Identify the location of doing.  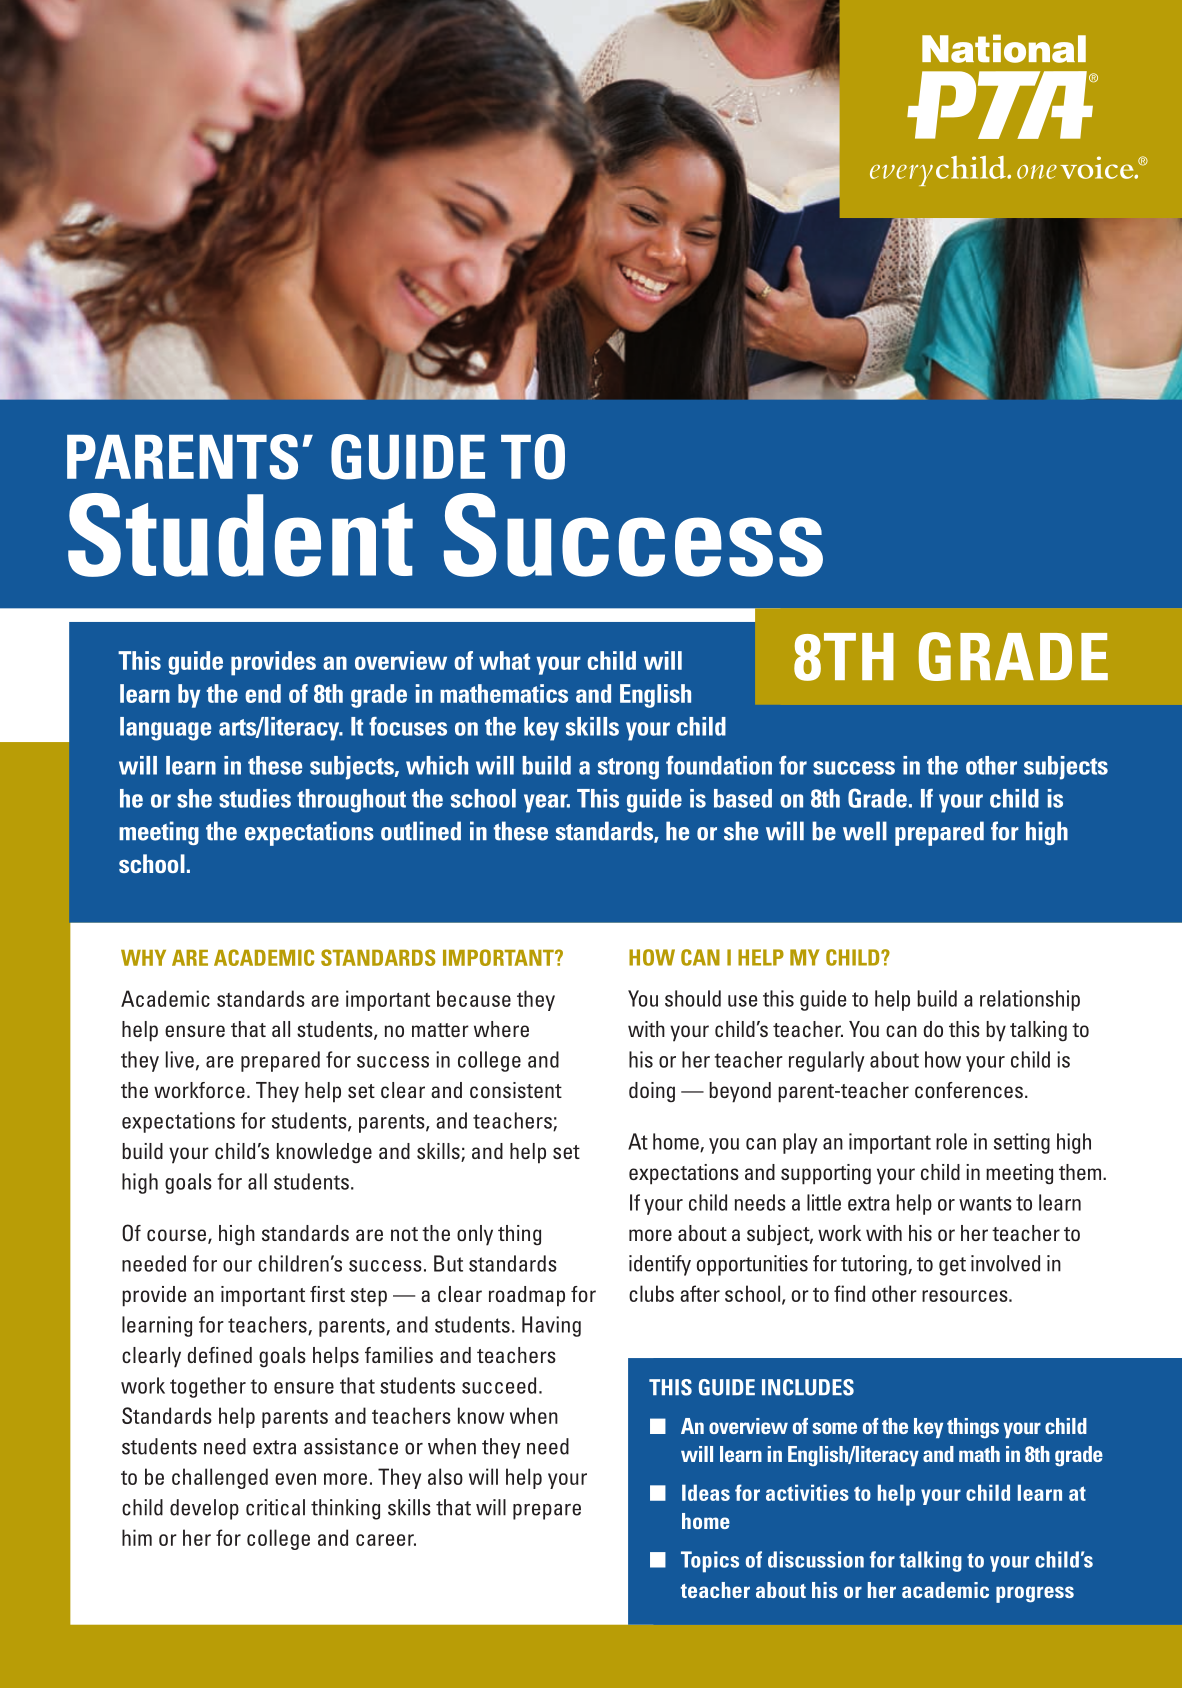
(652, 1092).
